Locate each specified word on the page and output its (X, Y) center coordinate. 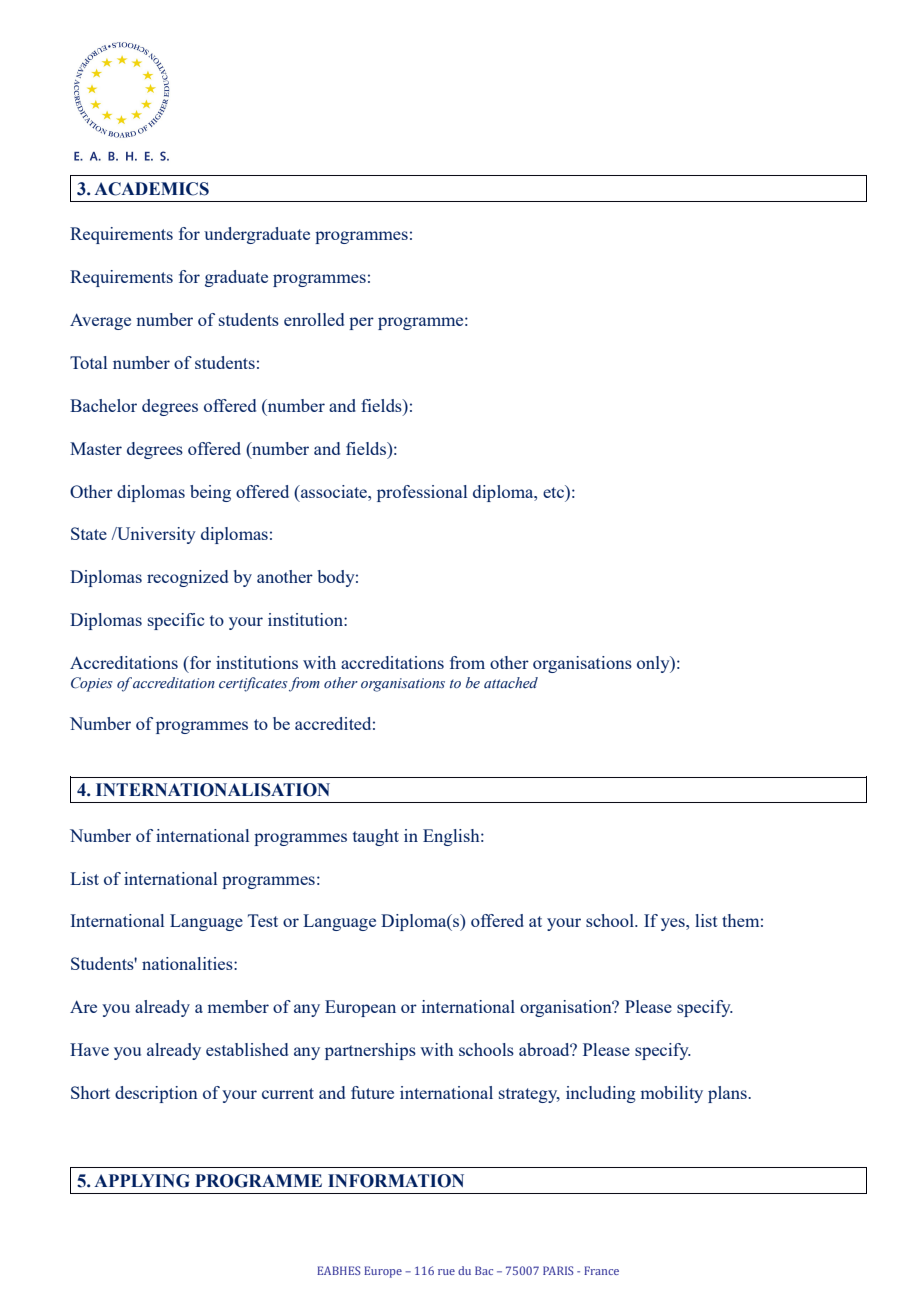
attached (511, 683)
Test (263, 920)
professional (422, 493)
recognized (187, 578)
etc (554, 491)
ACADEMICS (151, 189)
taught (376, 837)
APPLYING (142, 1181)
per (361, 323)
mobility (672, 1094)
